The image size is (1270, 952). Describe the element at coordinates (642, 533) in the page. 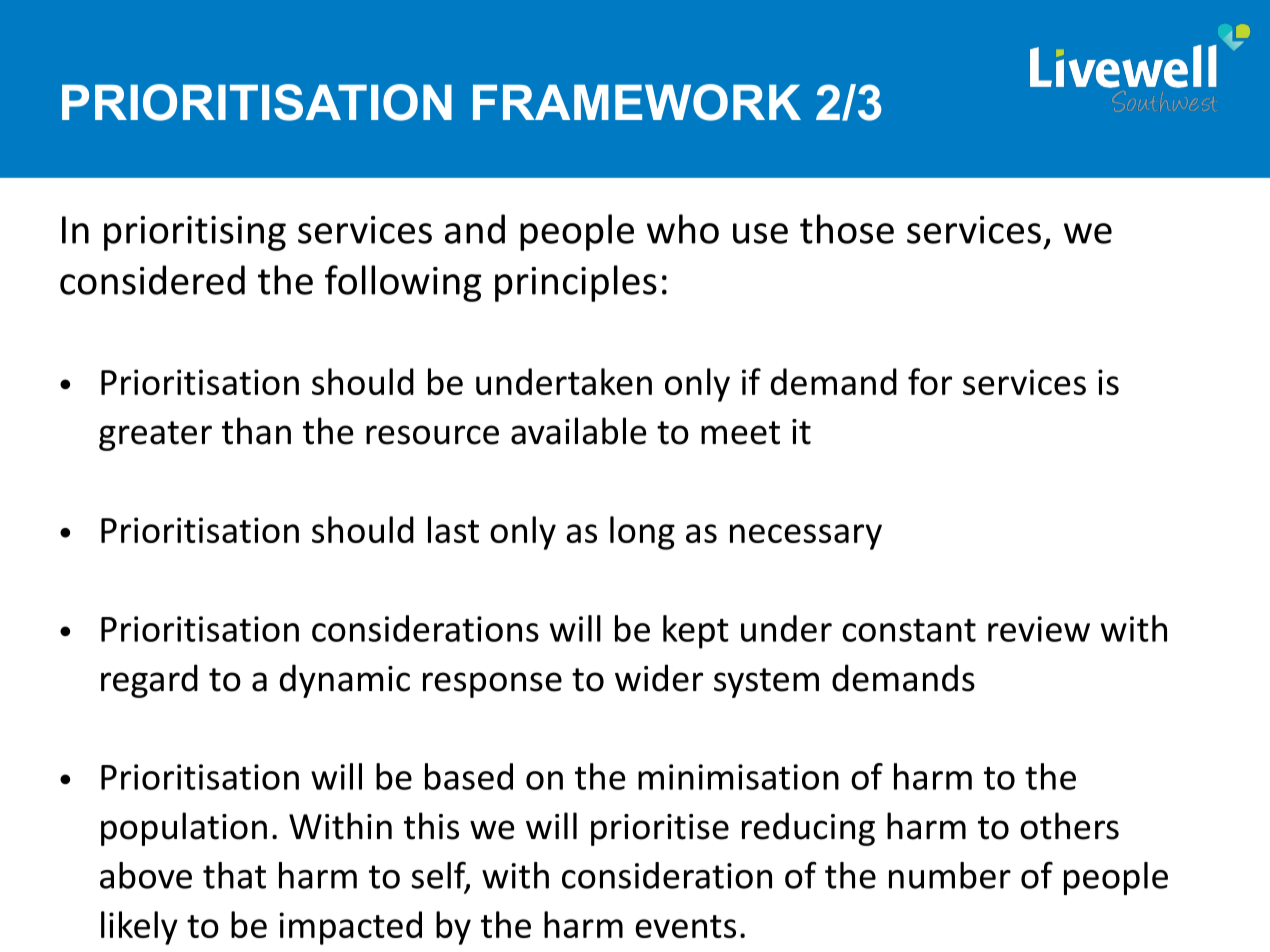

I see `long` at that location.
